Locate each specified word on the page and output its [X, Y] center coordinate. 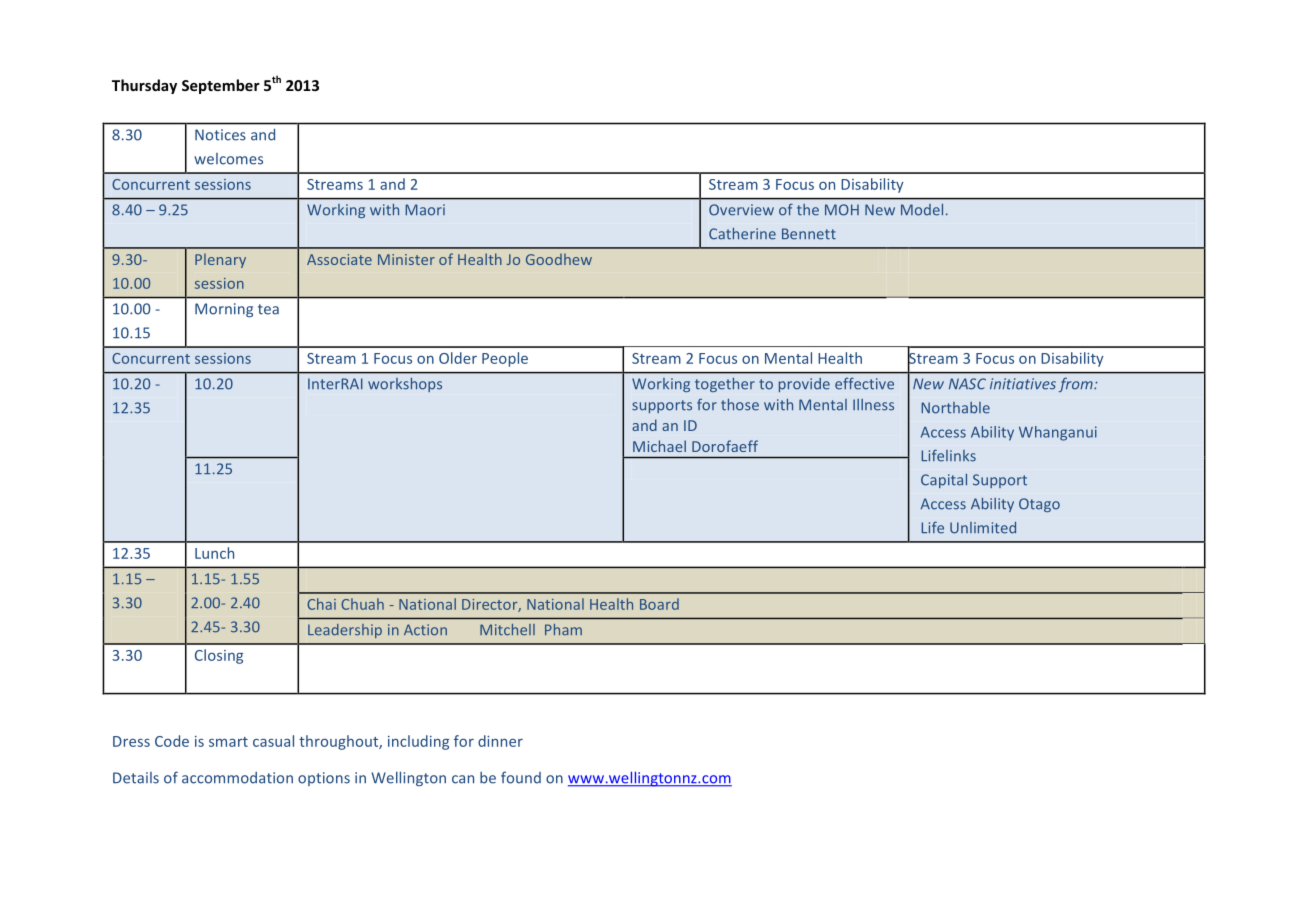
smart [228, 742]
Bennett [809, 234]
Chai [321, 604]
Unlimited [983, 528]
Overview [741, 210]
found [521, 777]
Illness [873, 405]
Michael [659, 446]
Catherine [742, 234]
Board [659, 604]
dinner [500, 741]
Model [922, 210]
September [221, 86]
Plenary [220, 260]
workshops [405, 385]
